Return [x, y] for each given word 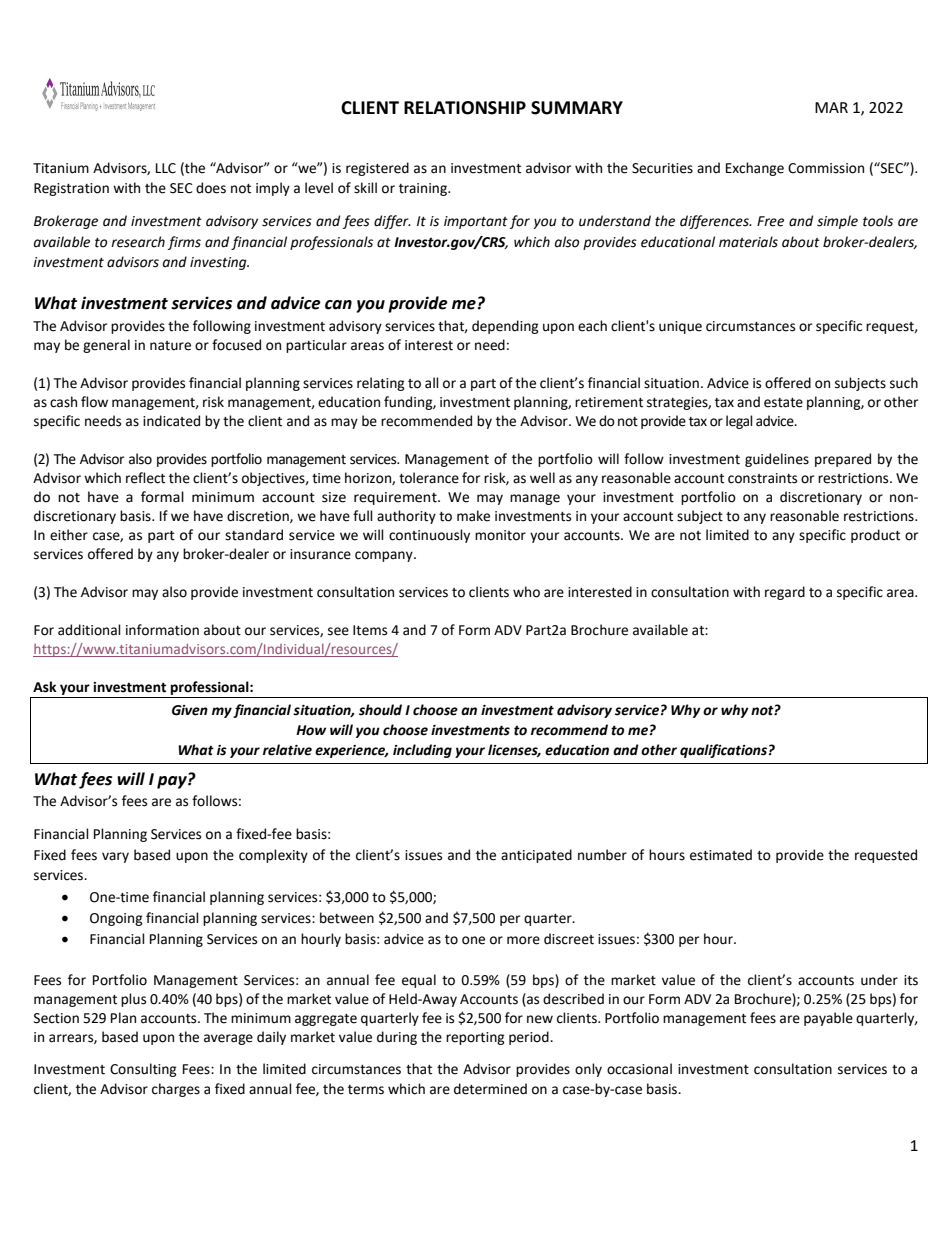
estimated [721, 855]
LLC [166, 168]
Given [190, 710]
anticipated [536, 856]
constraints [762, 478]
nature [170, 346]
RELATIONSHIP [465, 108]
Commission [826, 168]
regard [785, 593]
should [380, 710]
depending [505, 327]
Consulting [143, 1070]
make [473, 516]
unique [680, 327]
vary [115, 857]
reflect [145, 478]
